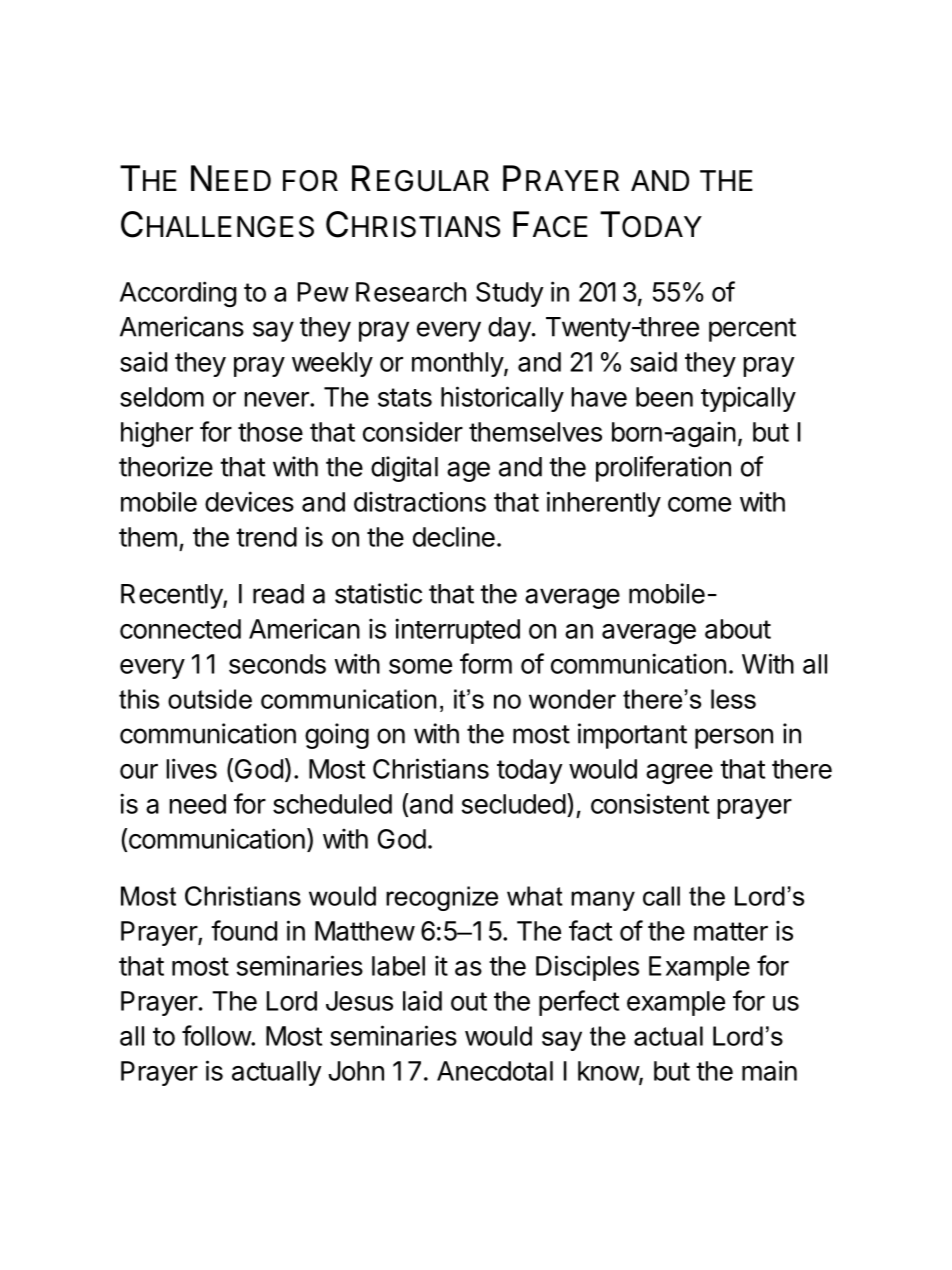 The width and height of the screenshot is (952, 1270). Describe the element at coordinates (411, 292) in the screenshot. I see `Research` at that location.
